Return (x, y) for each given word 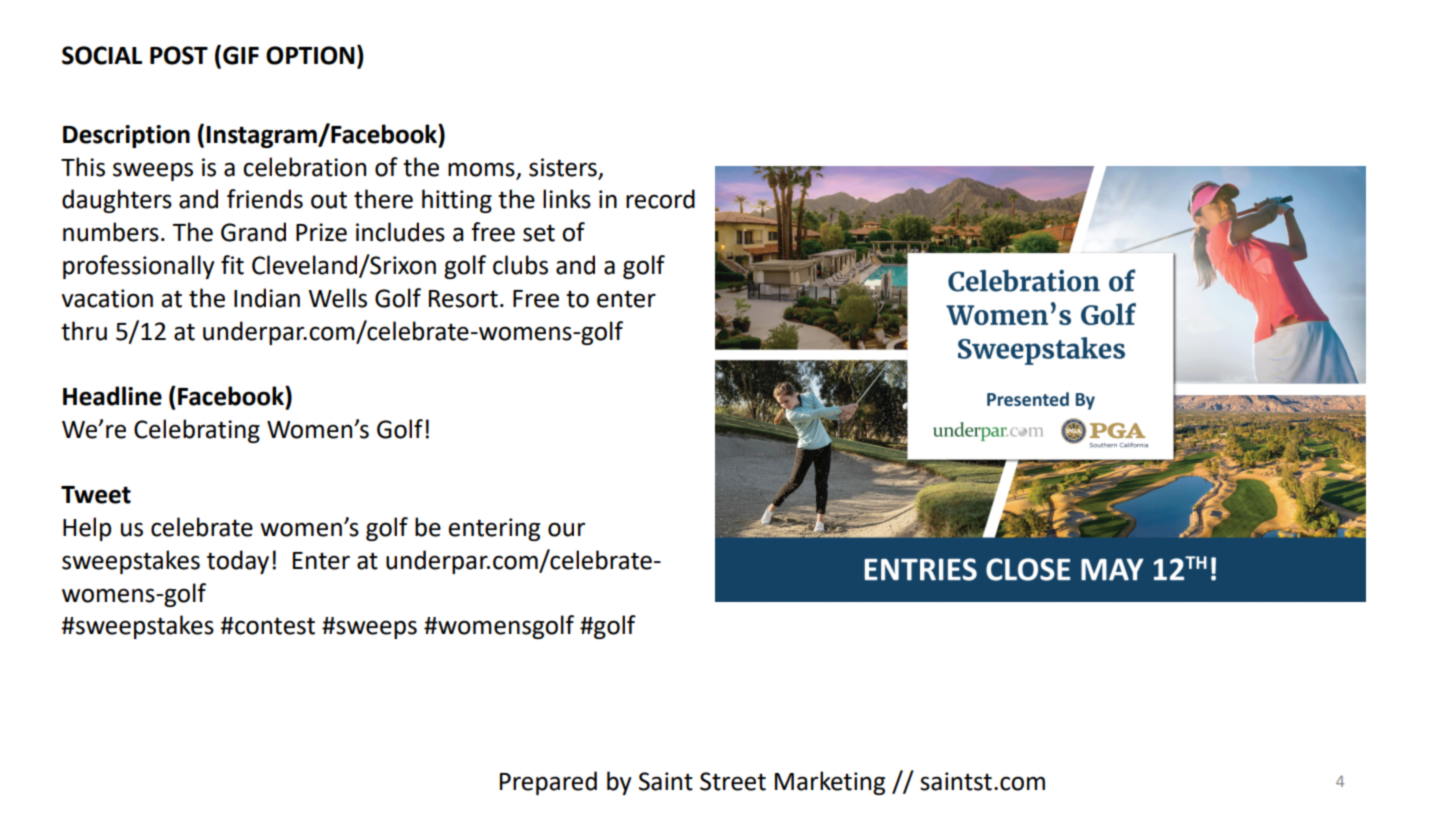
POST (179, 55)
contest (274, 626)
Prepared (548, 783)
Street (733, 781)
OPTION (310, 55)
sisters (563, 167)
